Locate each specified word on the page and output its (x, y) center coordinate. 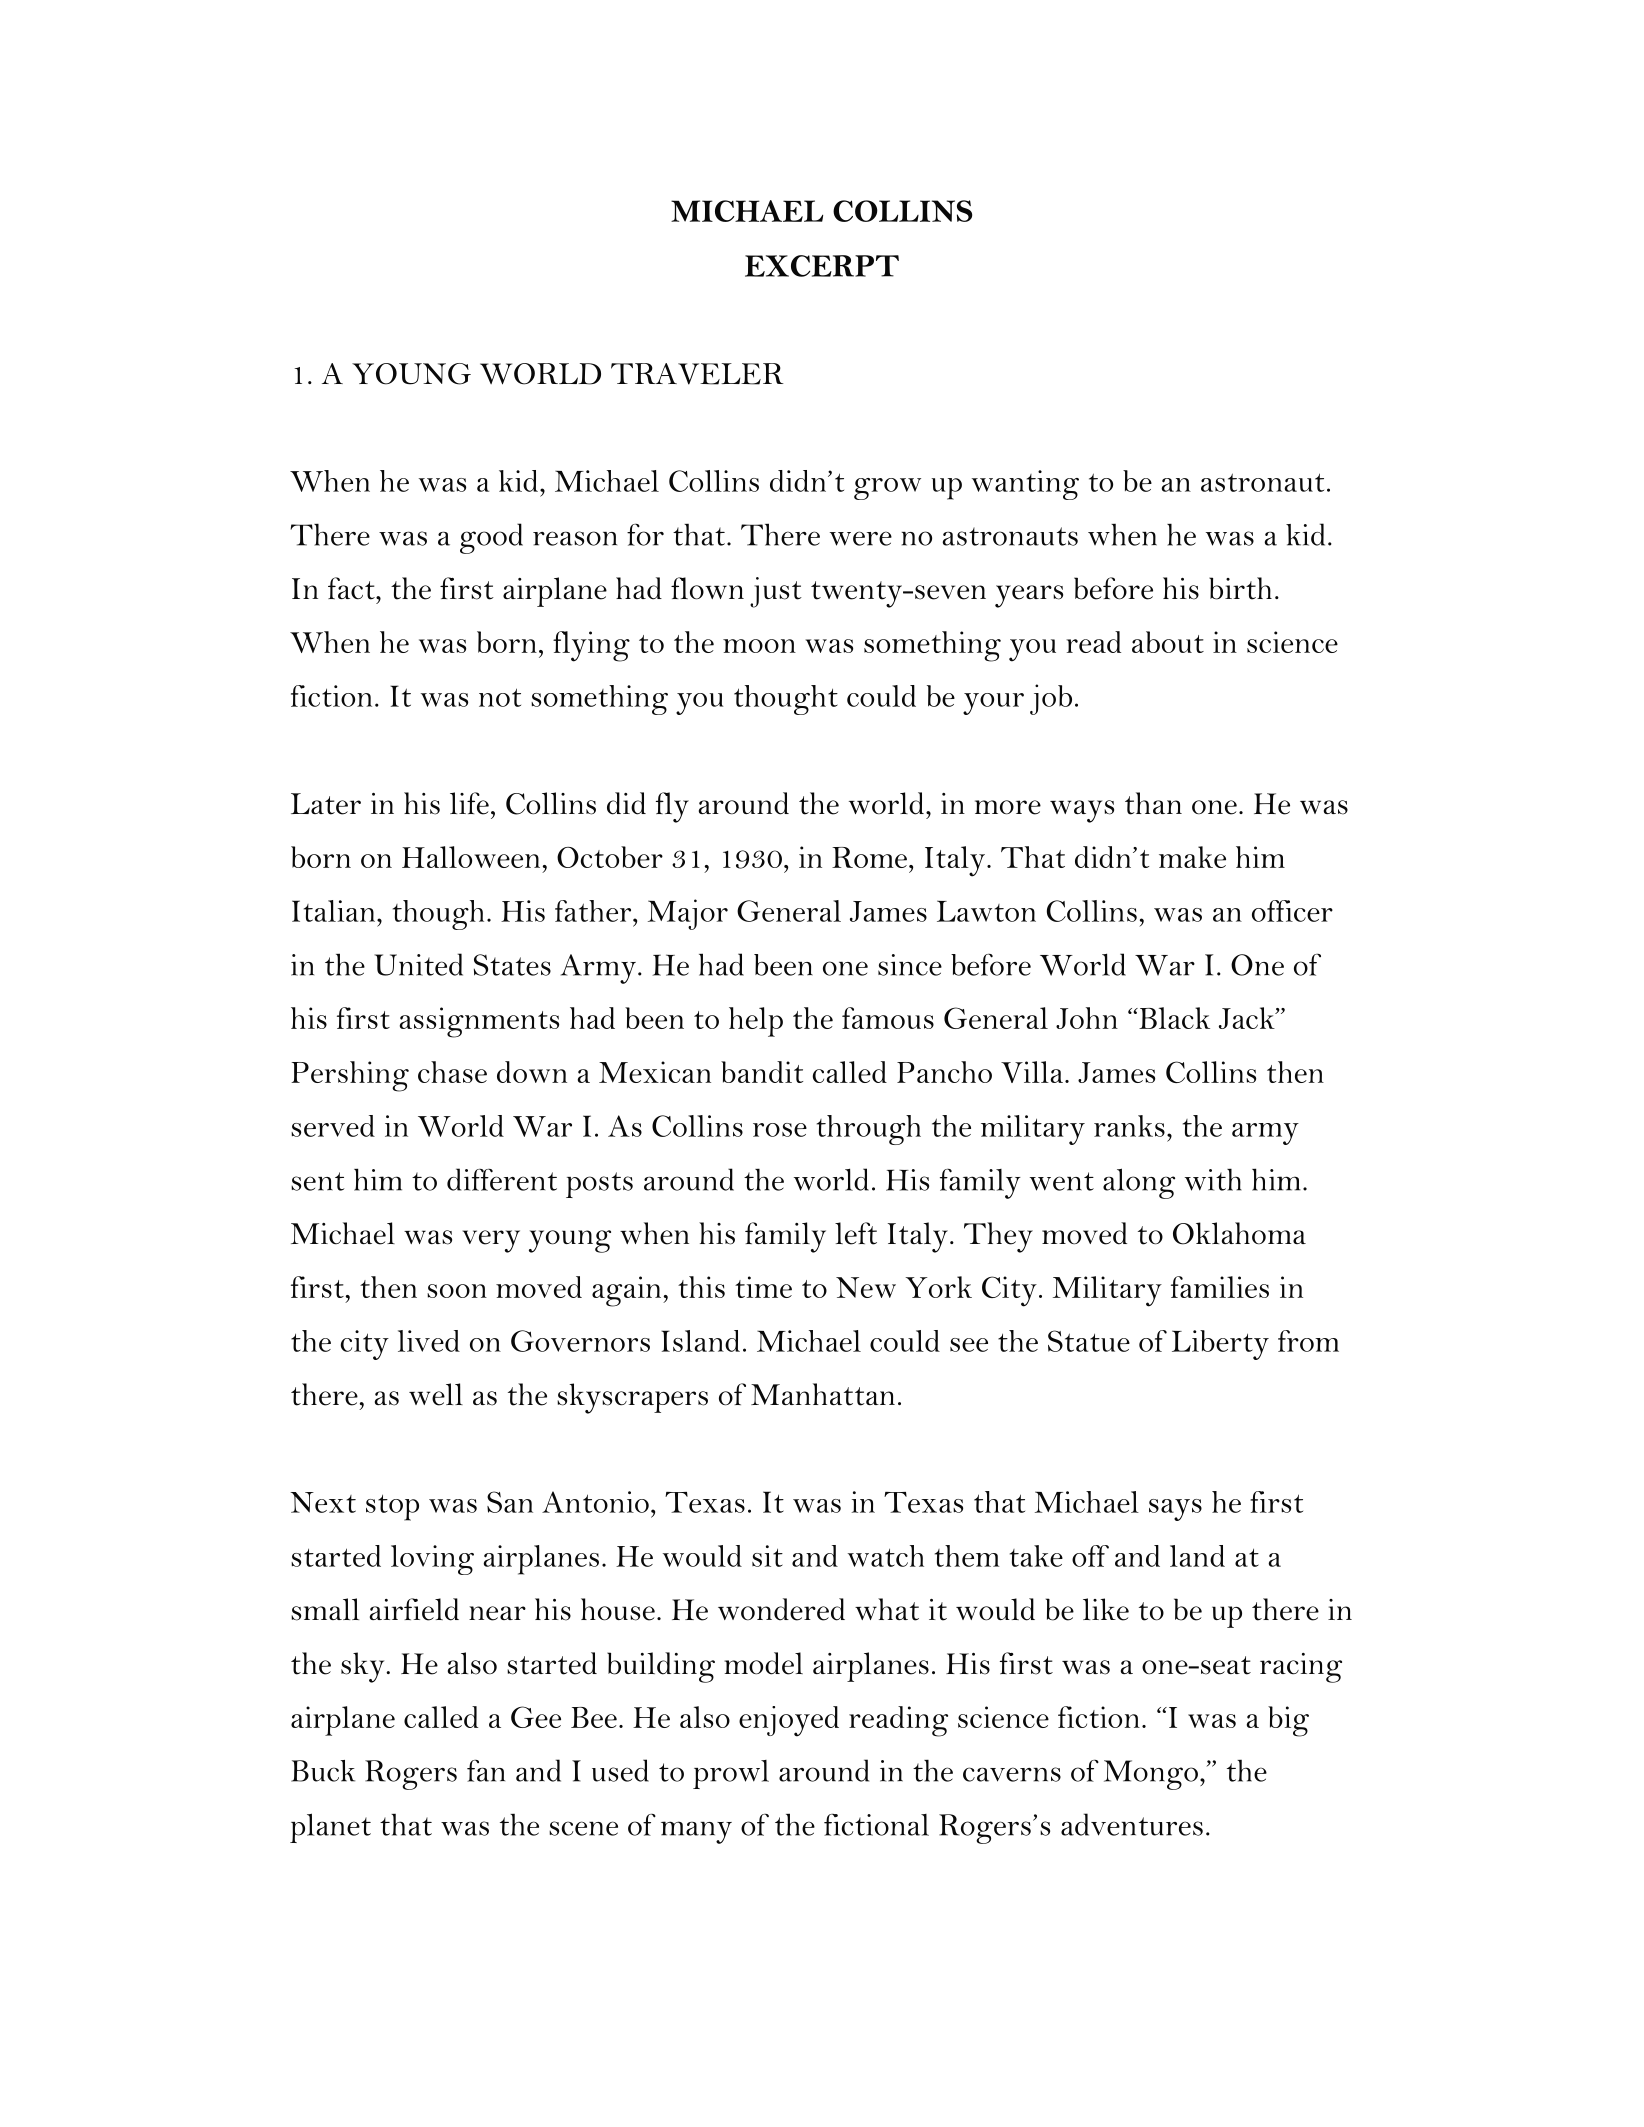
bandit (762, 1072)
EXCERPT (822, 266)
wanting (1025, 485)
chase (452, 1072)
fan (486, 1770)
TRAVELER (697, 374)
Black (1173, 1018)
